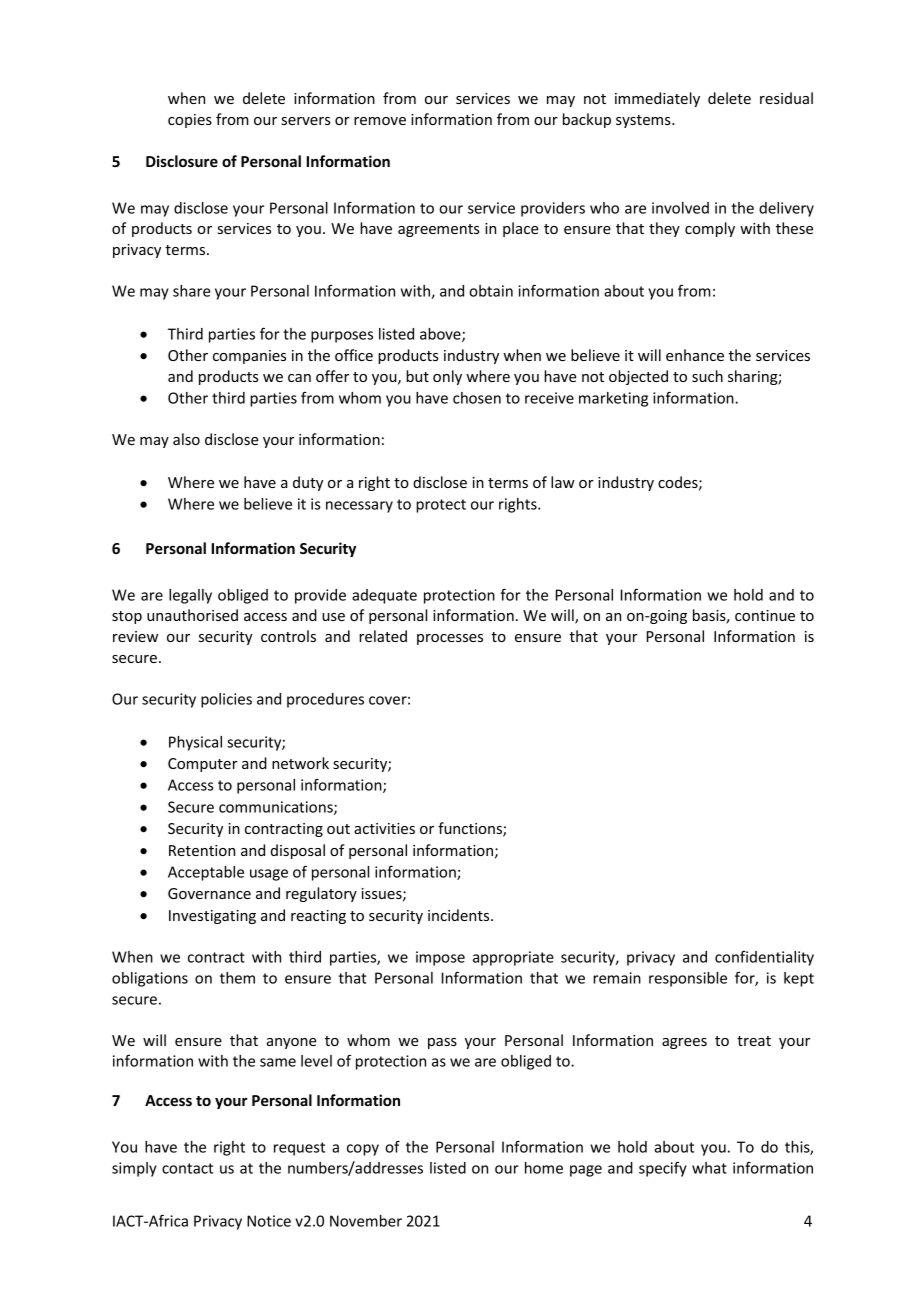  What do you see at coordinates (709, 1168) in the page?
I see `what` at bounding box center [709, 1168].
